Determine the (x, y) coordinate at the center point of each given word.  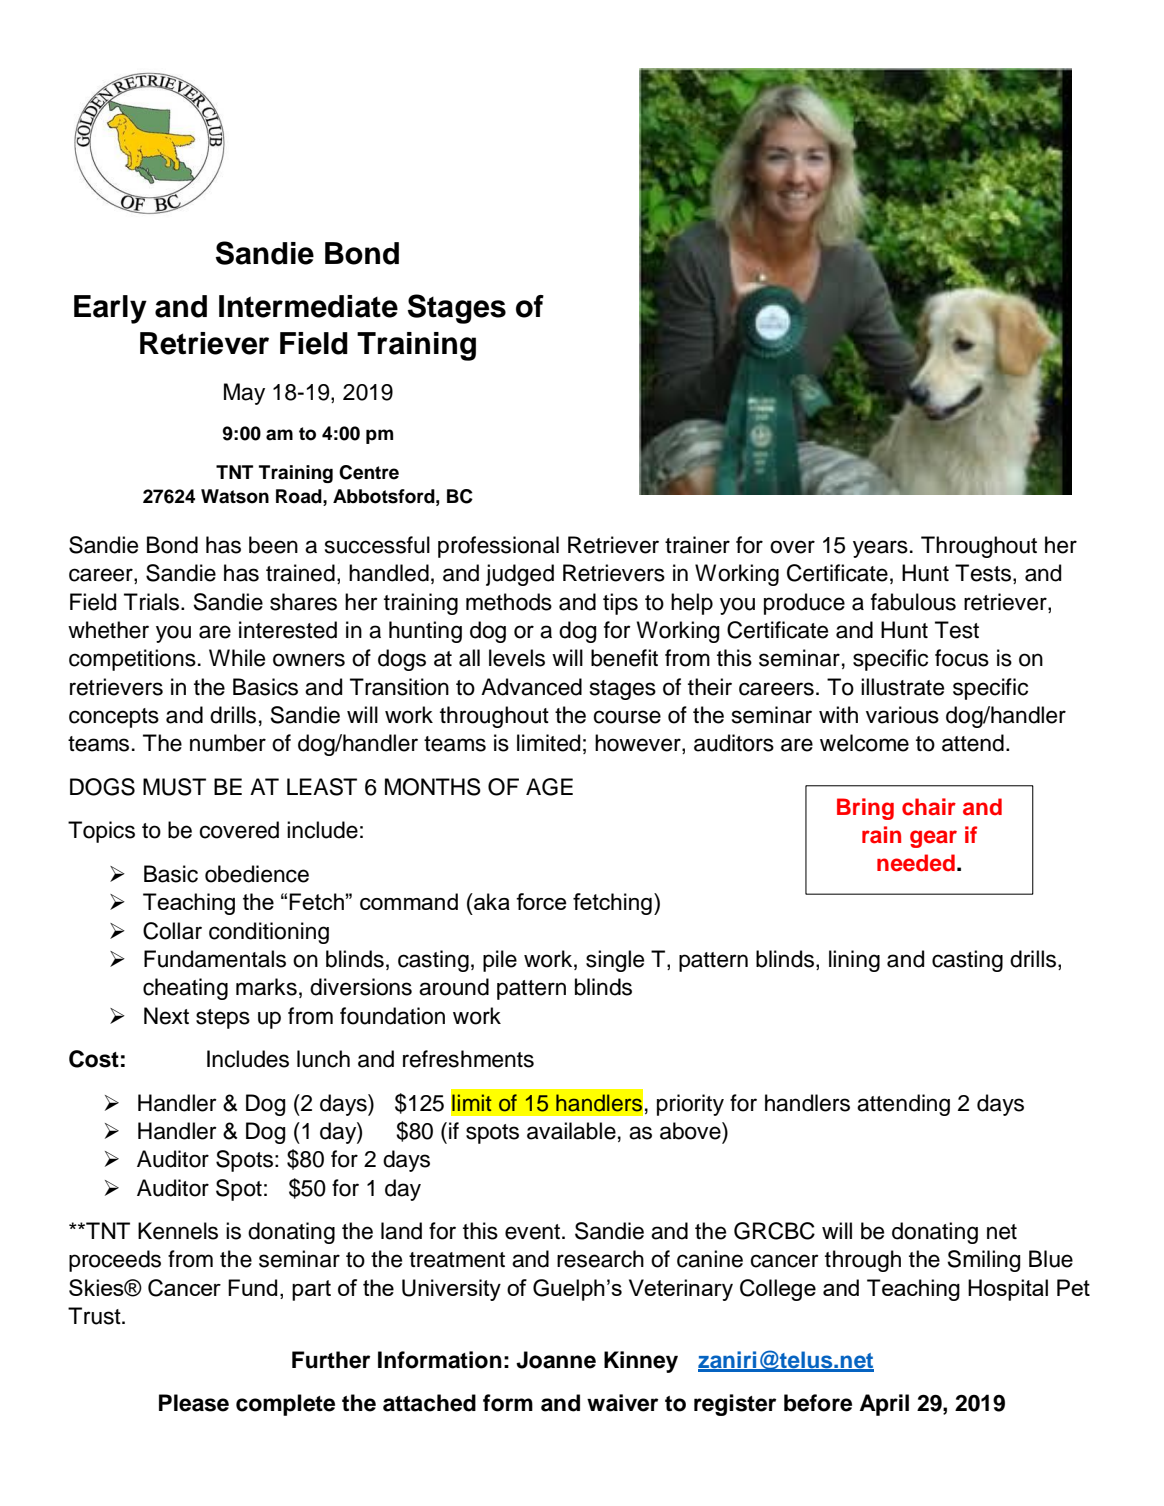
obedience (257, 874)
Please (194, 1403)
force (541, 901)
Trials (153, 602)
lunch (323, 1059)
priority (690, 1105)
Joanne (556, 1360)
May (244, 394)
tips (620, 604)
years (880, 549)
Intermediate (308, 306)
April (884, 1405)
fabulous (913, 602)
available (571, 1131)
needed (916, 863)
